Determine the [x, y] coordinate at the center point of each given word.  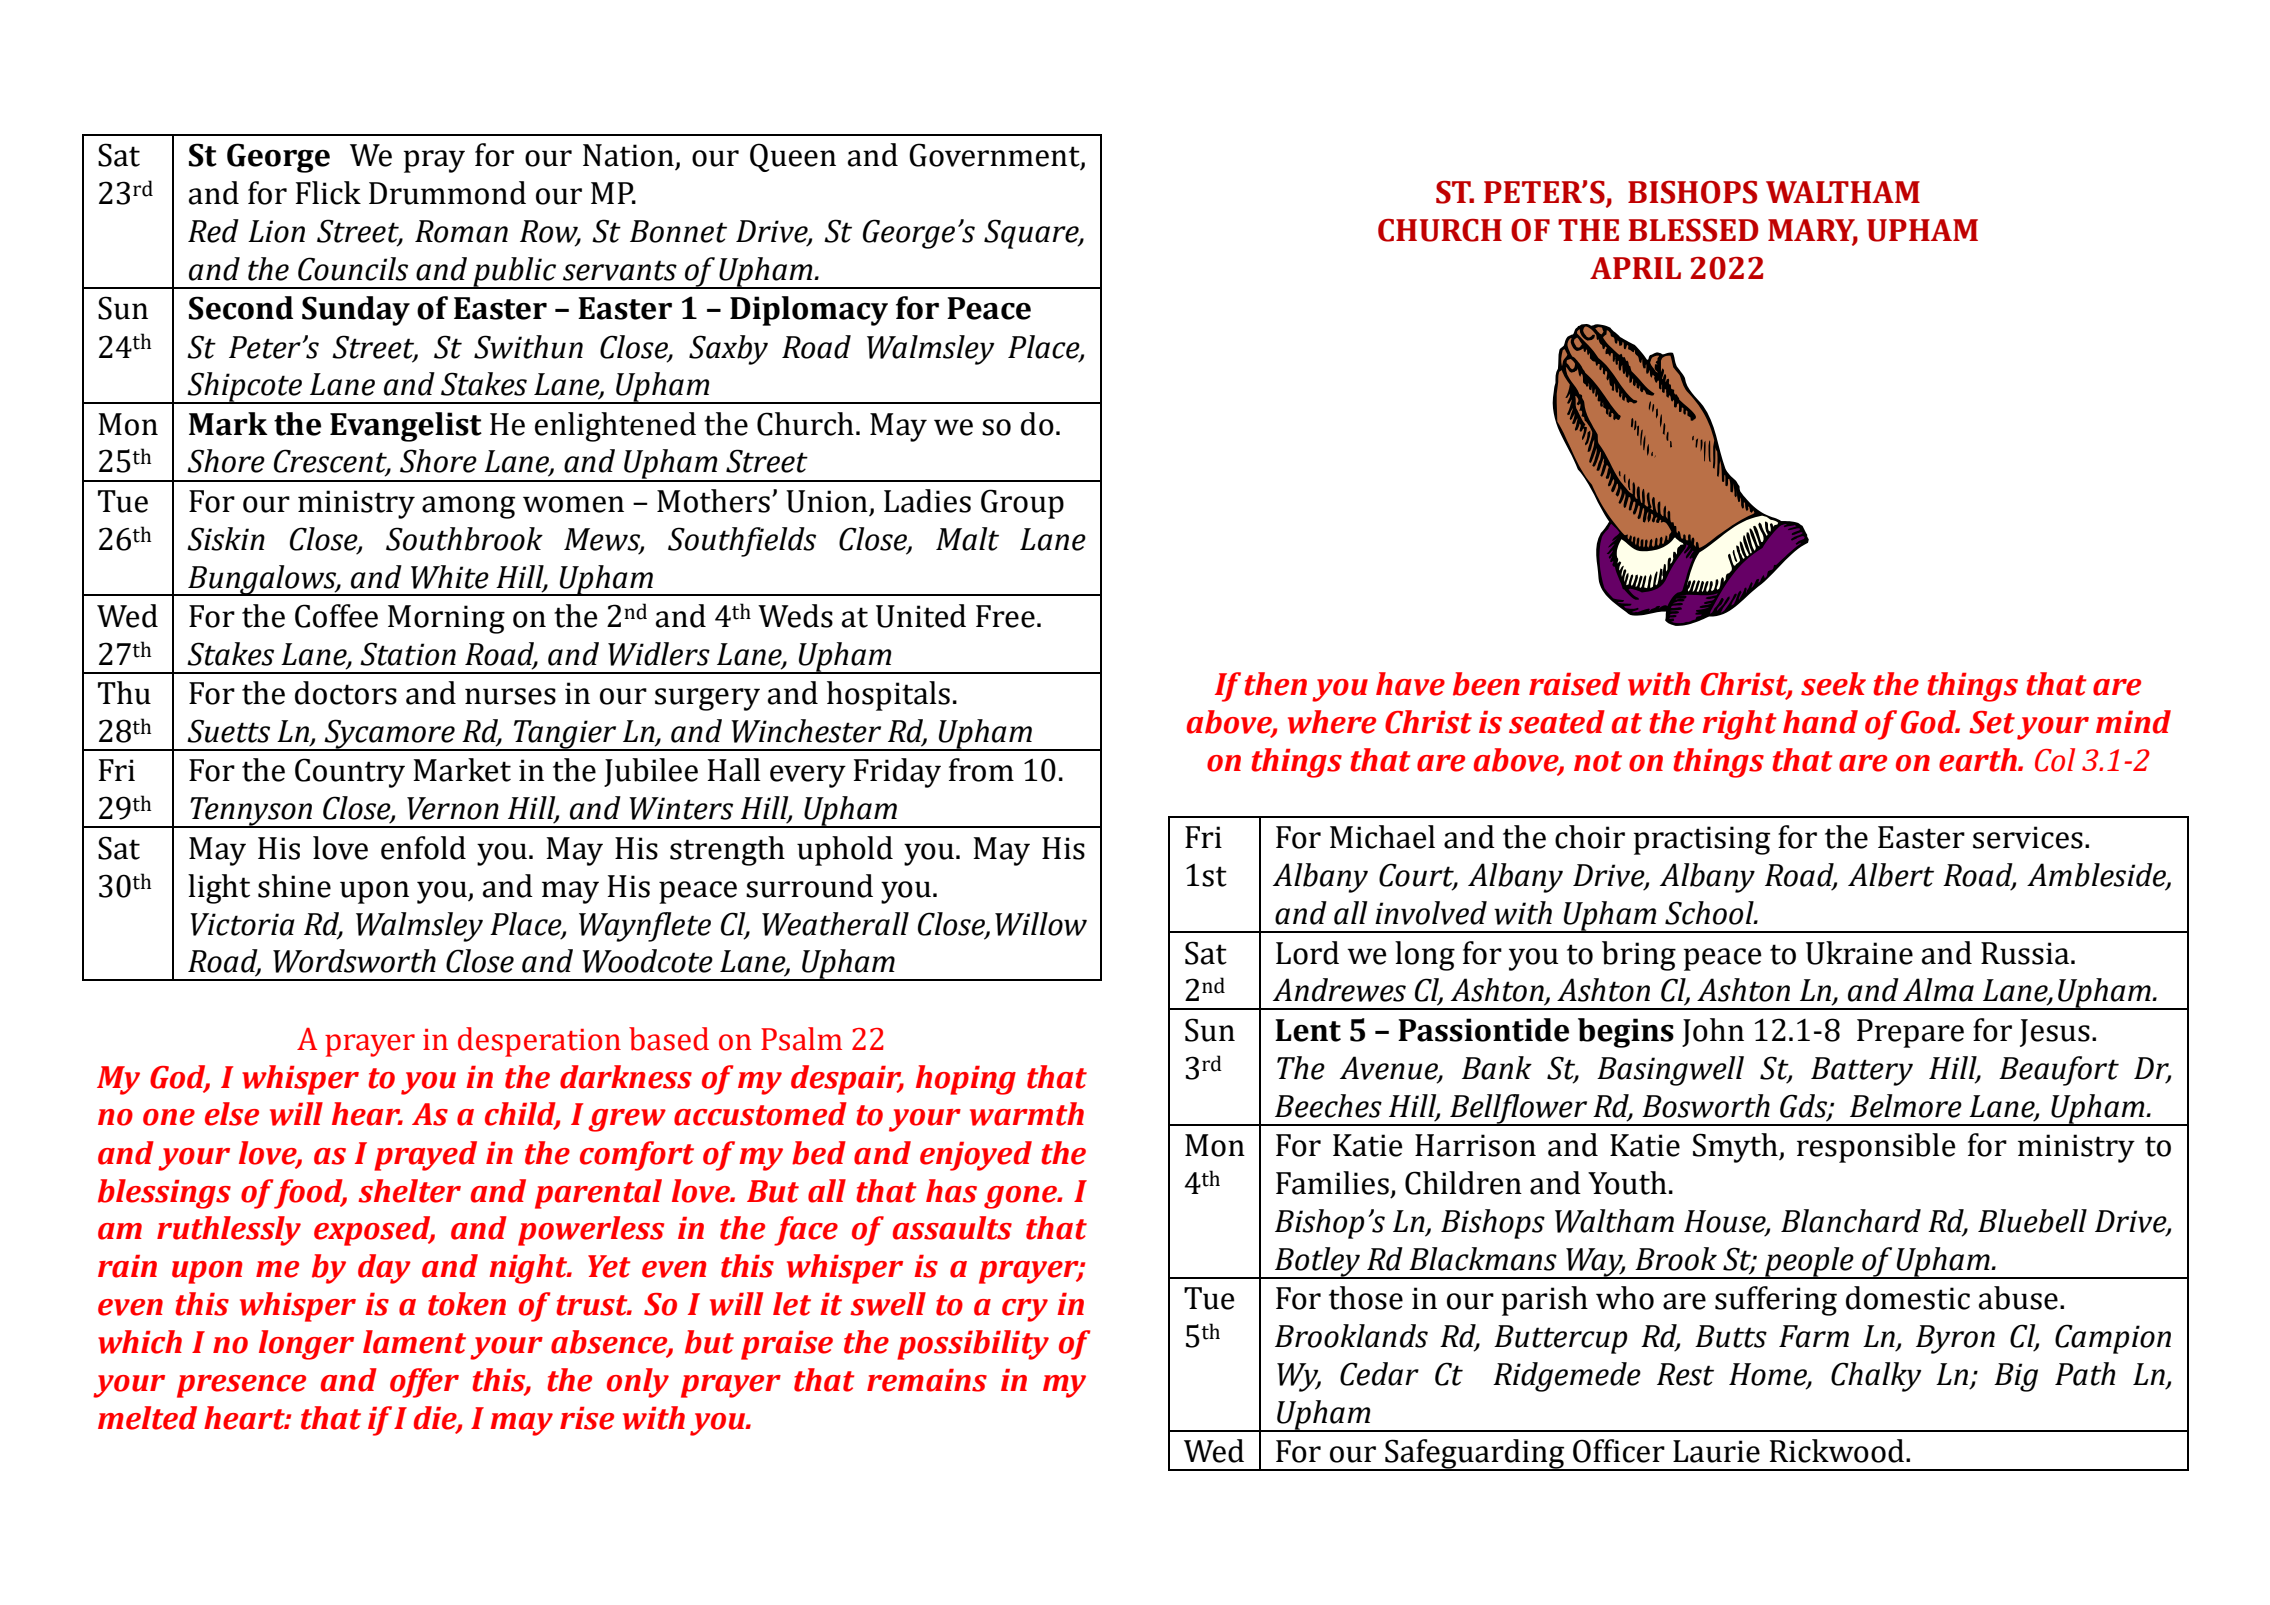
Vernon [453, 808]
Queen [793, 157]
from [981, 770]
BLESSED [1694, 230]
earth [1979, 760]
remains [927, 1380]
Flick [328, 193]
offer [424, 1383]
